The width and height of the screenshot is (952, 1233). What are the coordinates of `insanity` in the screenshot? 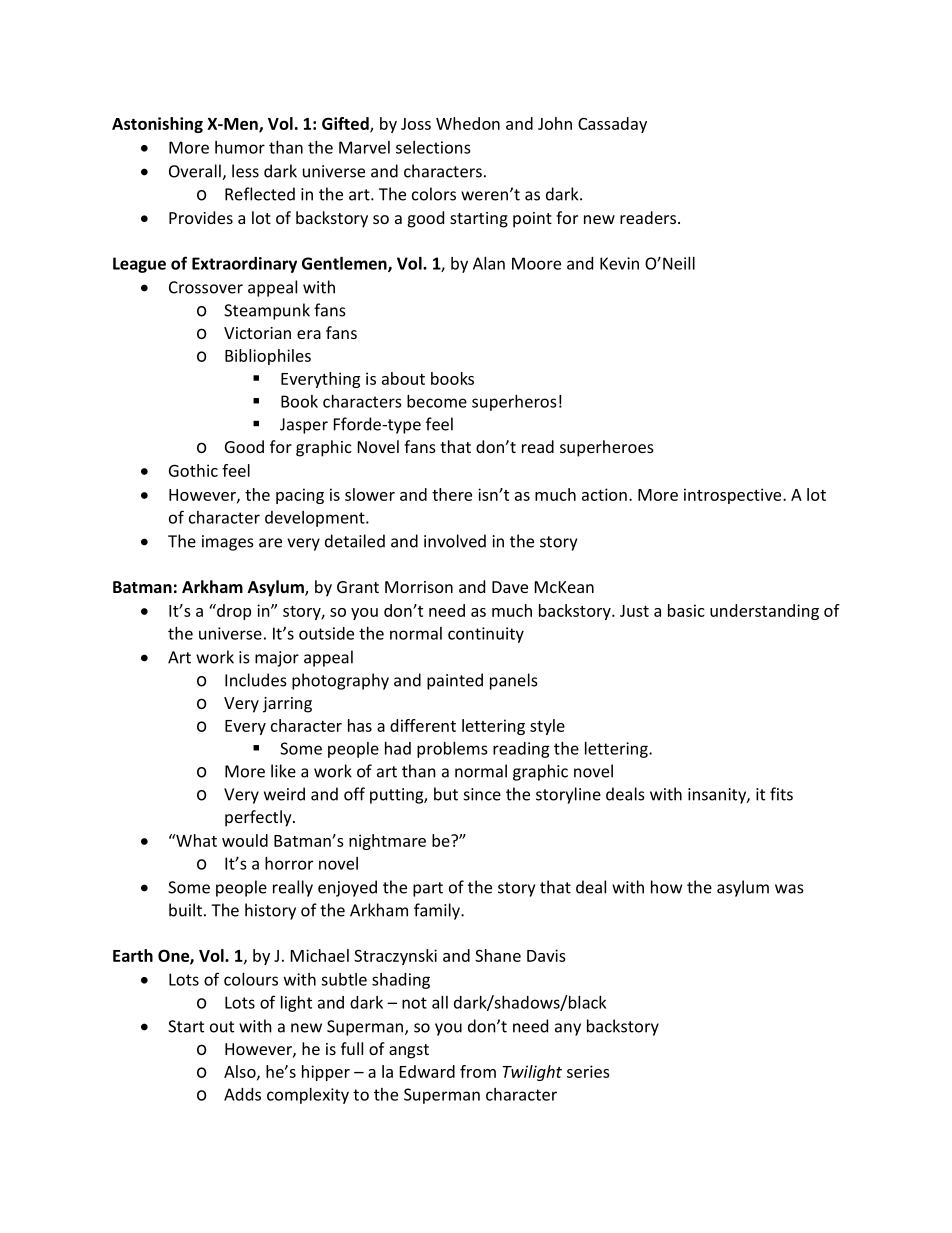 It's located at (718, 796).
